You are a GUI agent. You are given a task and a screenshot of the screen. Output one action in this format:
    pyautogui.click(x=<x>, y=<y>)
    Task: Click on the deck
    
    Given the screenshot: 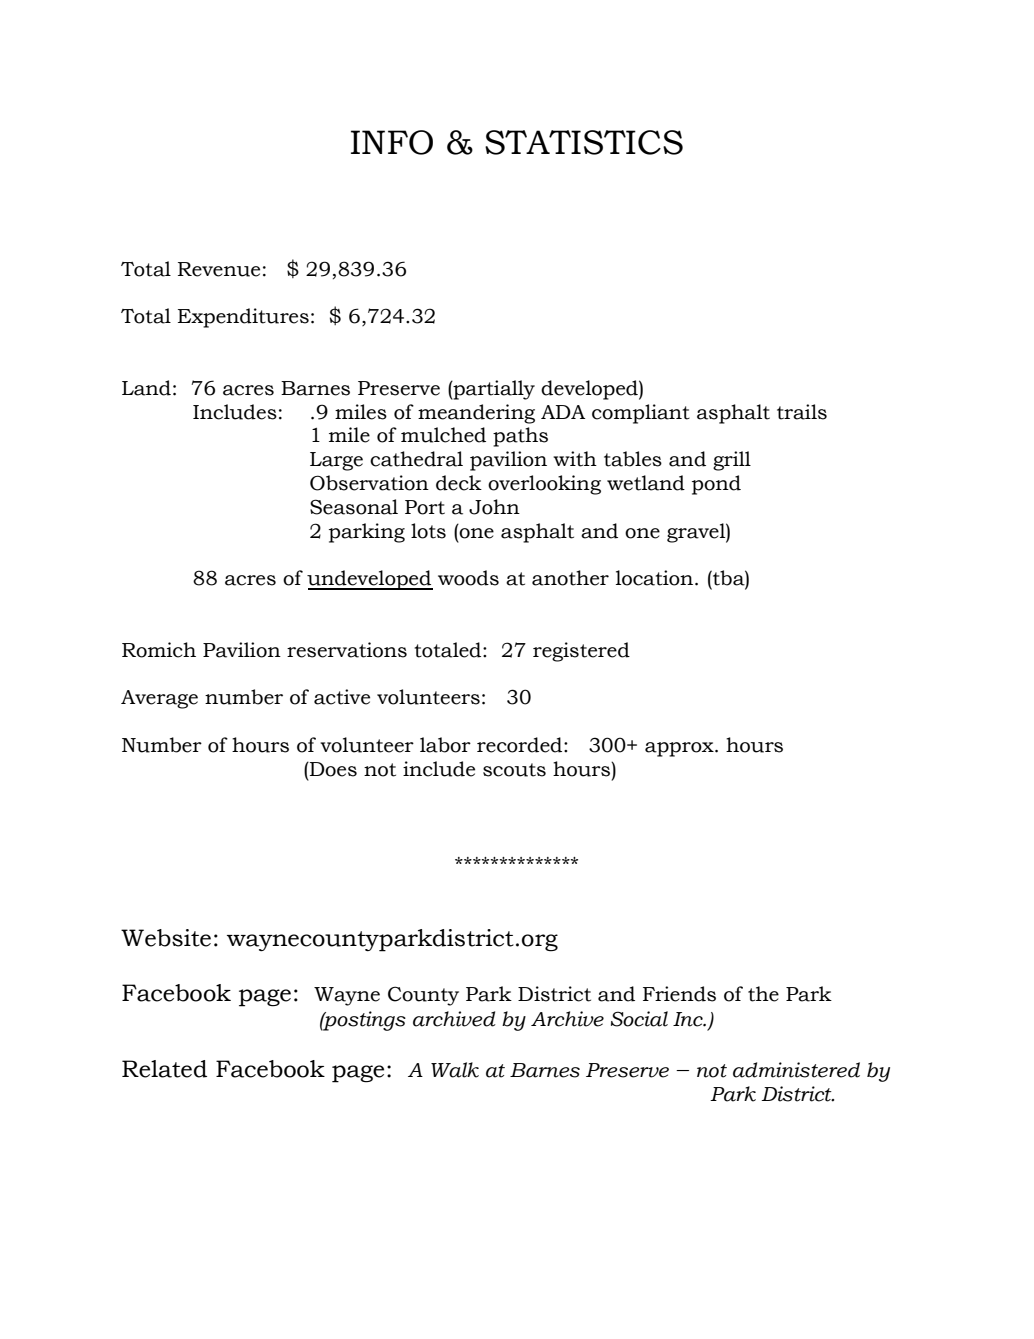 What is the action you would take?
    pyautogui.click(x=459, y=483)
